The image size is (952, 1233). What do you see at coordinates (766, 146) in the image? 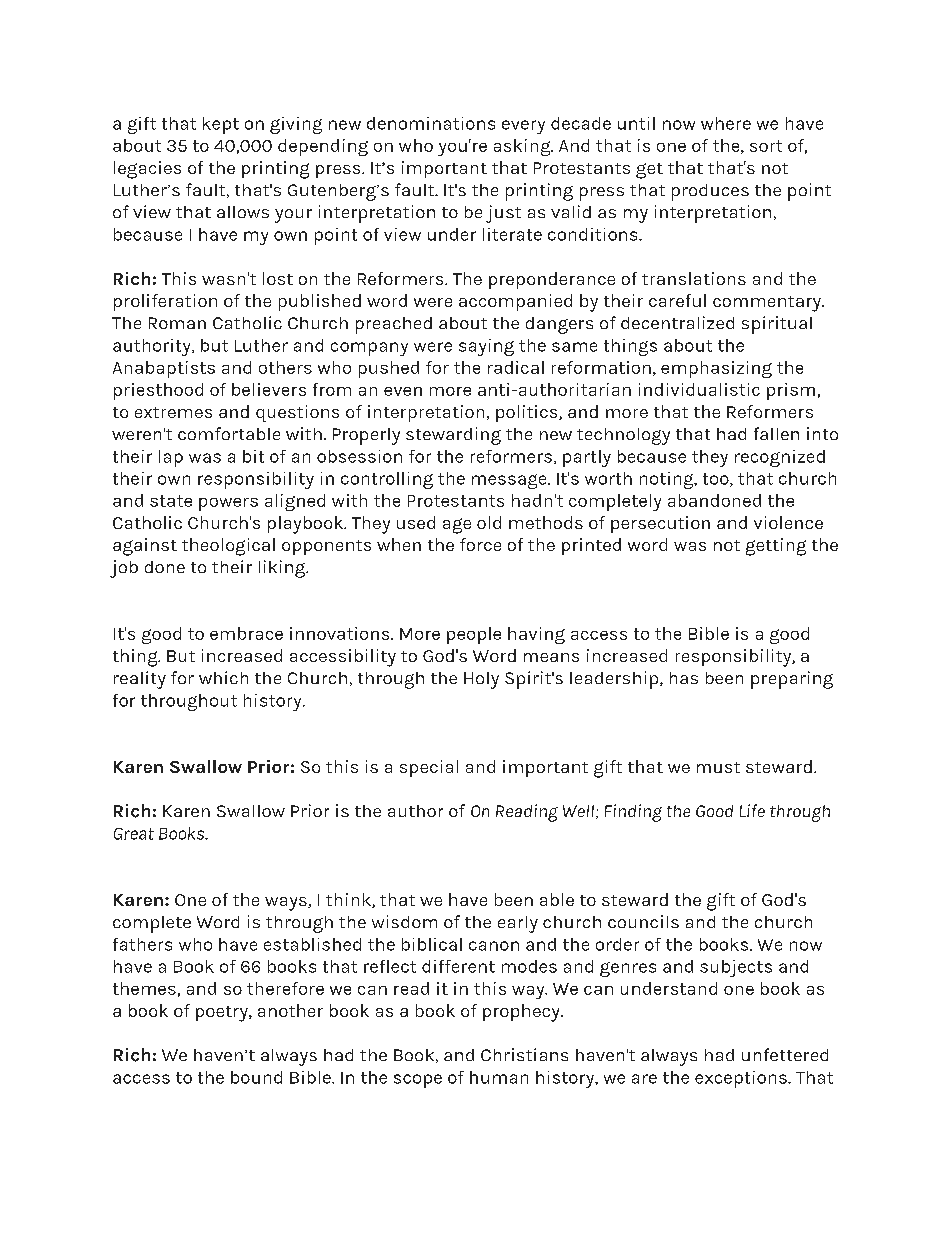
I see `sort` at bounding box center [766, 146].
